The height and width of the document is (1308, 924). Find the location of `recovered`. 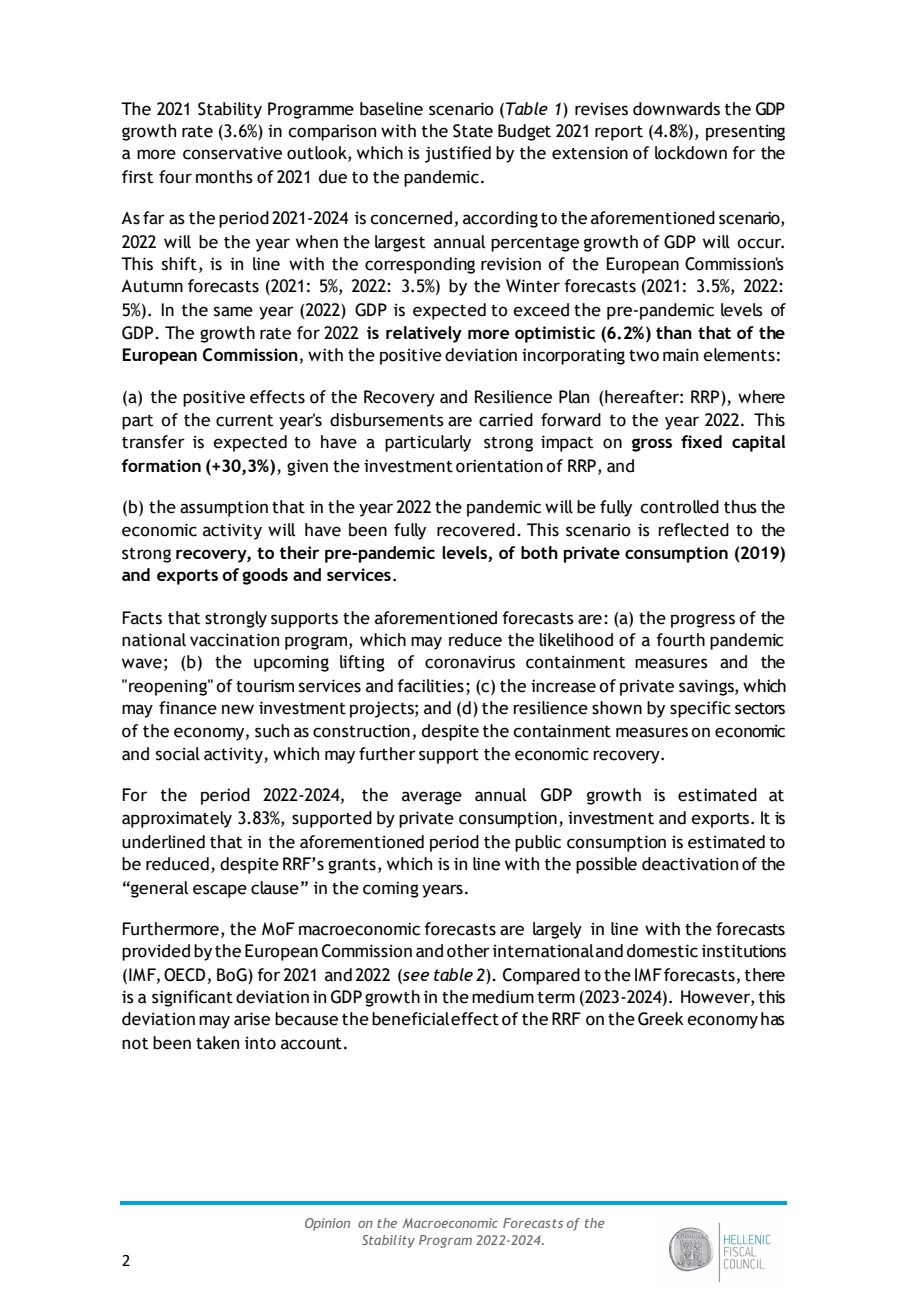

recovered is located at coordinates (476, 530).
